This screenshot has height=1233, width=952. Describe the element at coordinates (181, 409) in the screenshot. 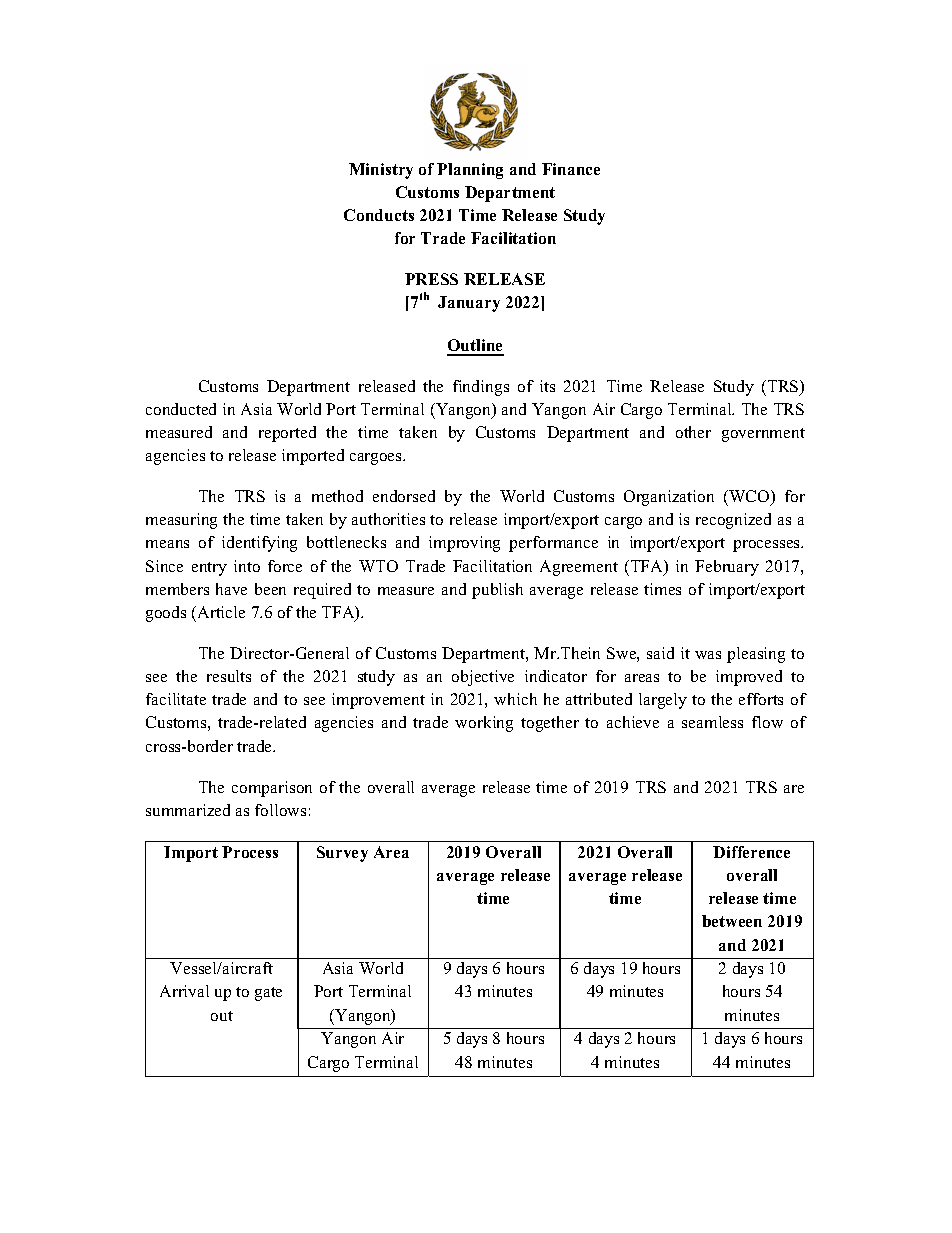

I see `conducted` at that location.
